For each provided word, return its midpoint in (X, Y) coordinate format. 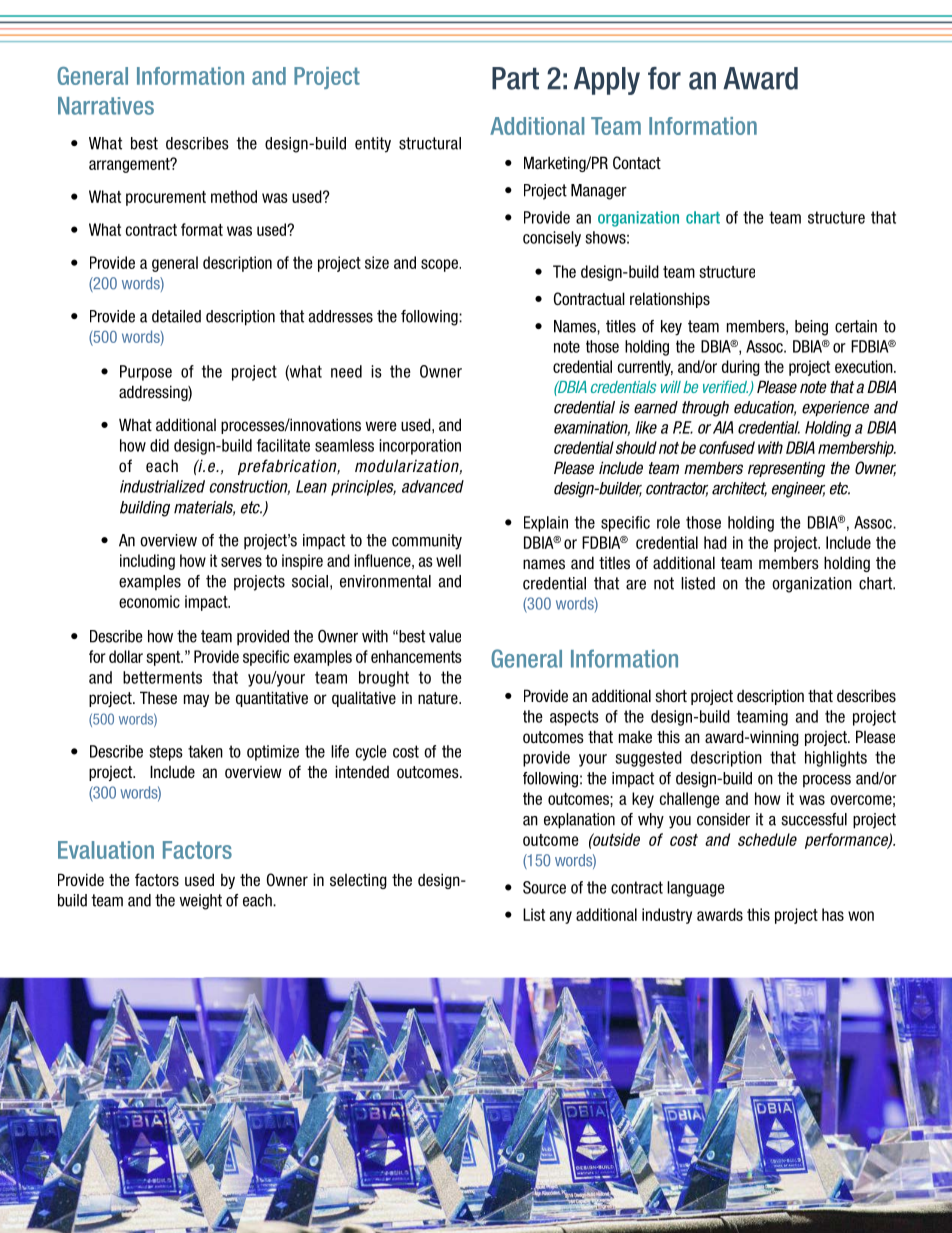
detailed (176, 316)
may (196, 700)
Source (544, 887)
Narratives (106, 106)
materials (204, 508)
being (811, 328)
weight (200, 902)
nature (439, 698)
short (671, 696)
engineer (798, 490)
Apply (607, 81)
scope (440, 265)
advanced (433, 486)
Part (515, 78)
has (833, 914)
